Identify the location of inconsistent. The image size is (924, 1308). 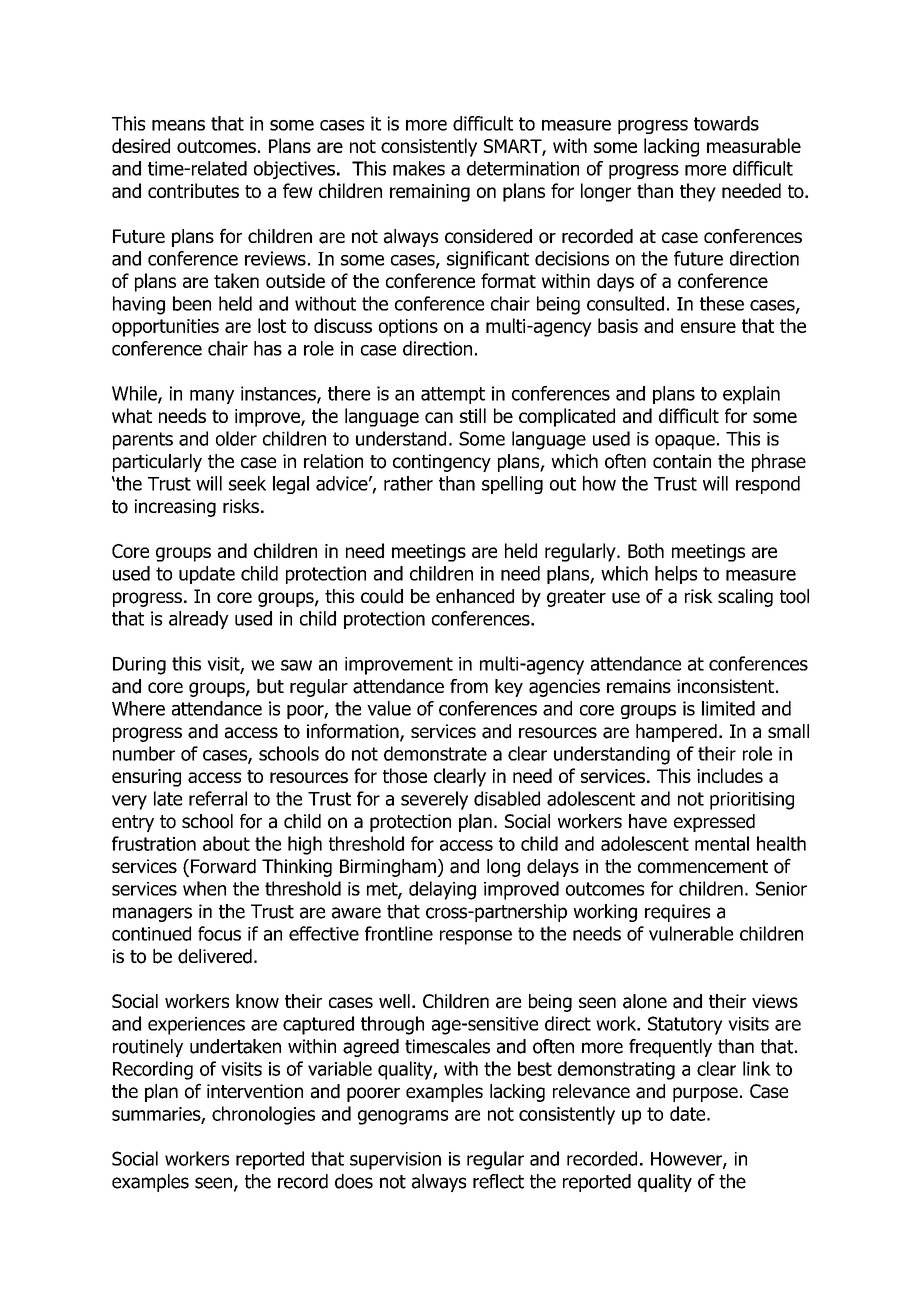
(725, 686).
